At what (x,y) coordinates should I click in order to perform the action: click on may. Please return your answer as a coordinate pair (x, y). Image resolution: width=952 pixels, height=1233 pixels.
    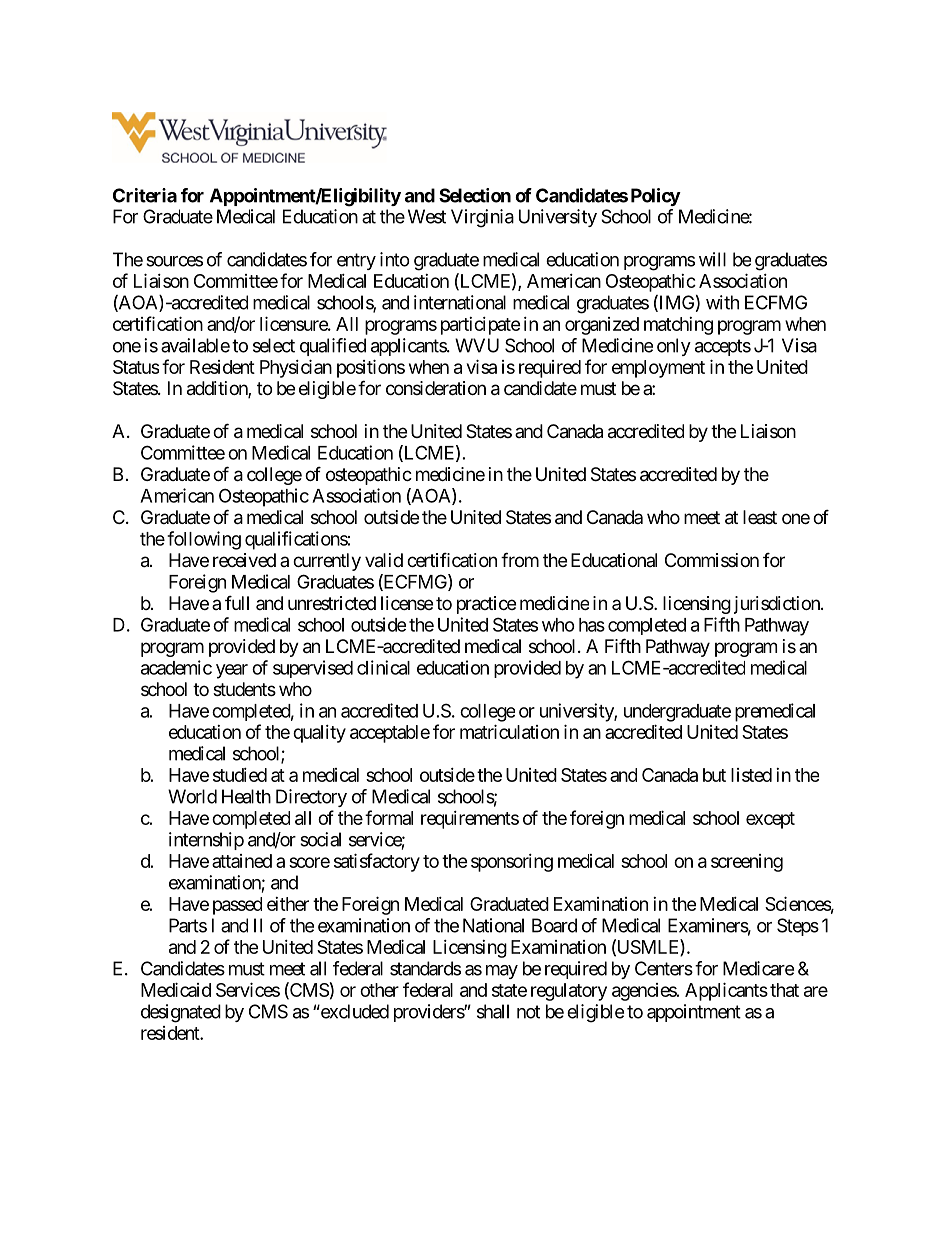
    Looking at the image, I should click on (502, 972).
